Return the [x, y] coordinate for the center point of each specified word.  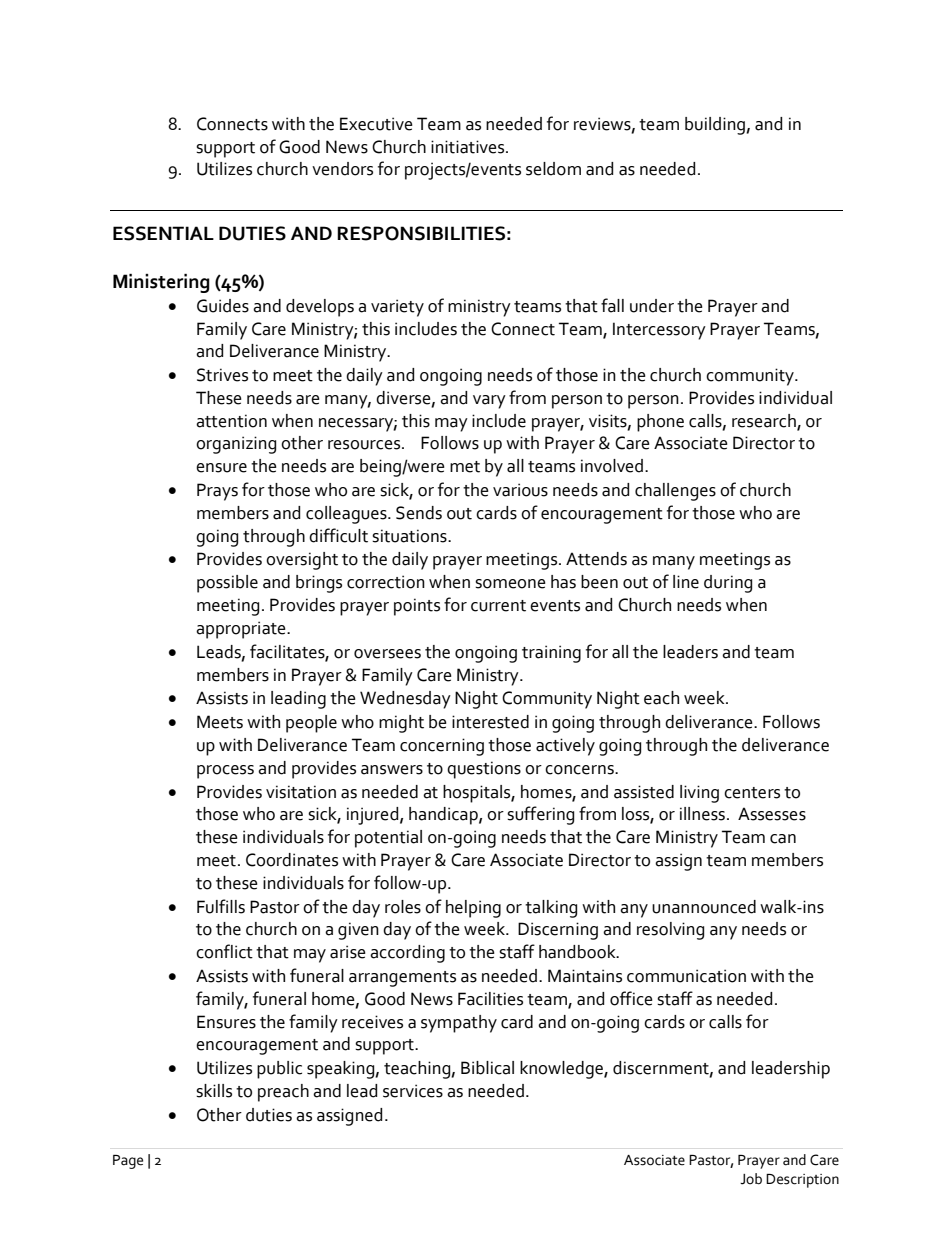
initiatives [469, 147]
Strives [222, 375]
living [699, 794]
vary [489, 402]
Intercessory [659, 331]
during [728, 584]
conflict [224, 951]
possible [227, 584]
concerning [442, 747]
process [225, 772]
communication [686, 976]
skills [214, 1091]
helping [473, 909]
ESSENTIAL [163, 233]
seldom [553, 169]
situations [410, 536]
